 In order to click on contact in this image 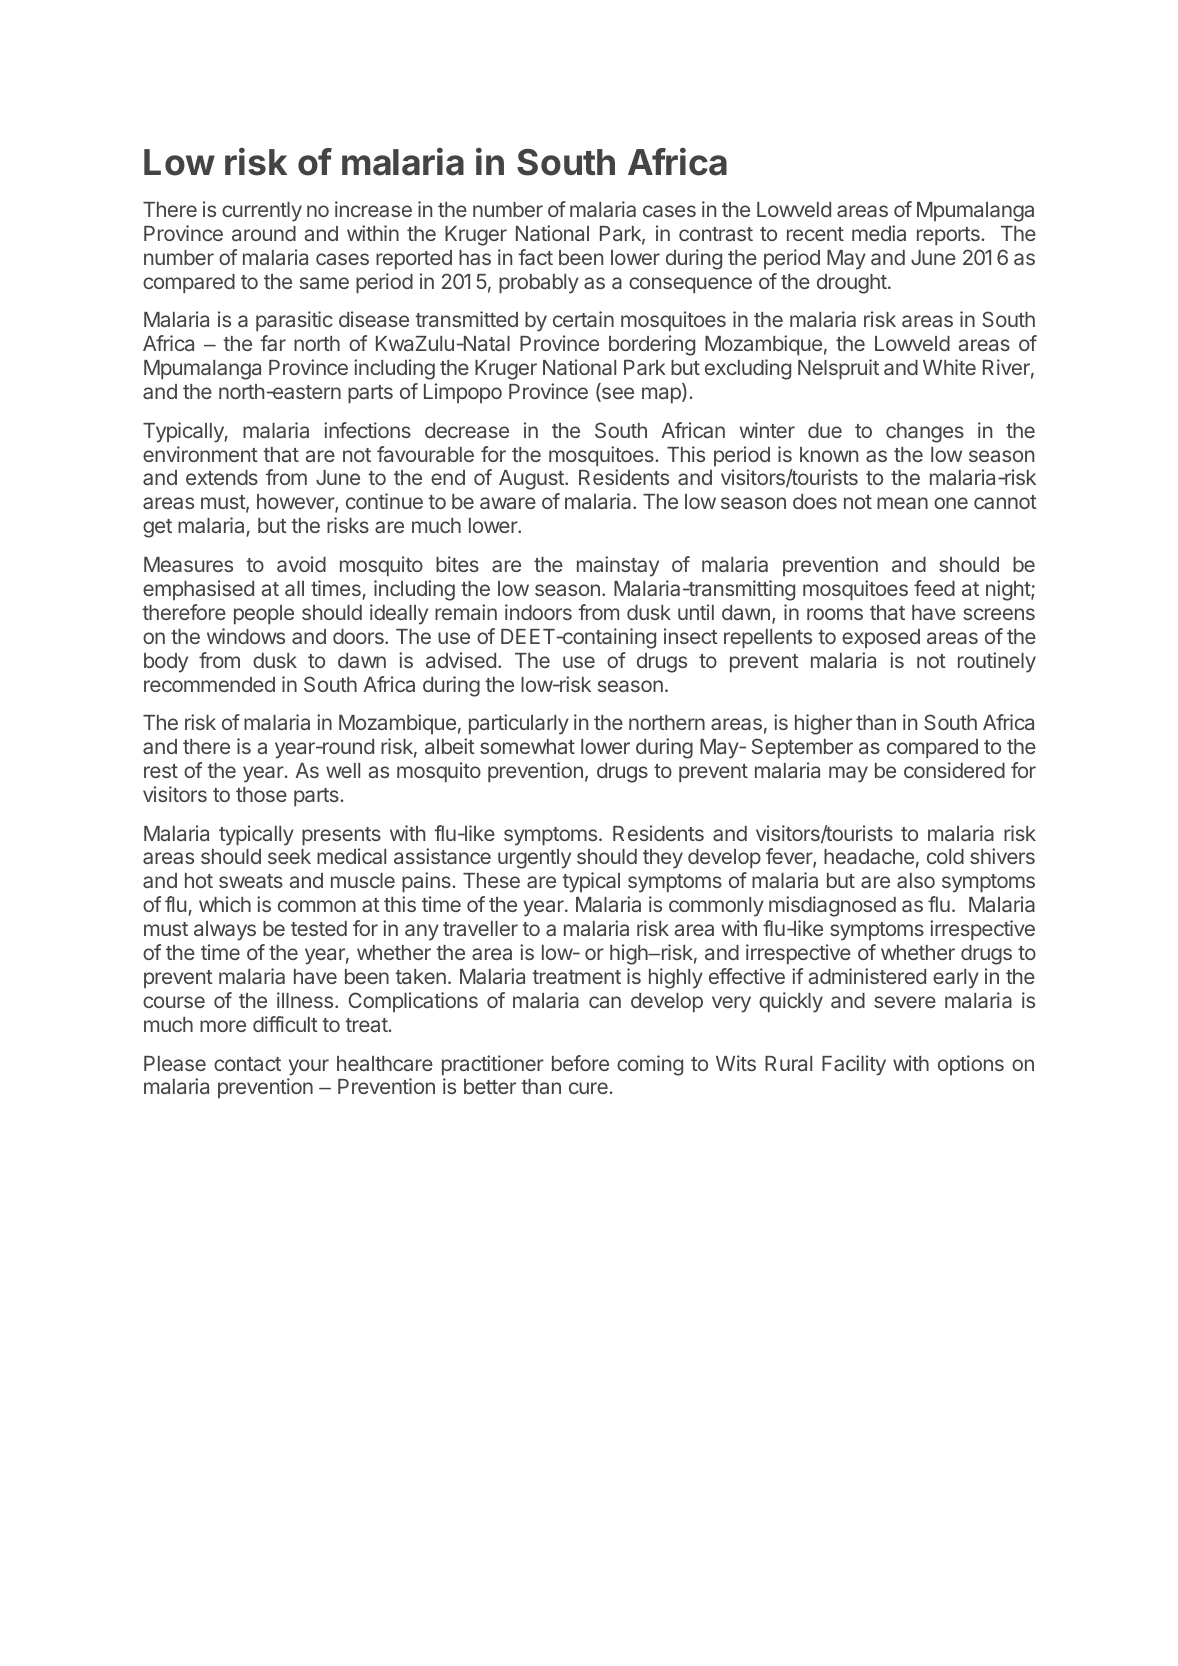, I will do `click(247, 1064)`.
